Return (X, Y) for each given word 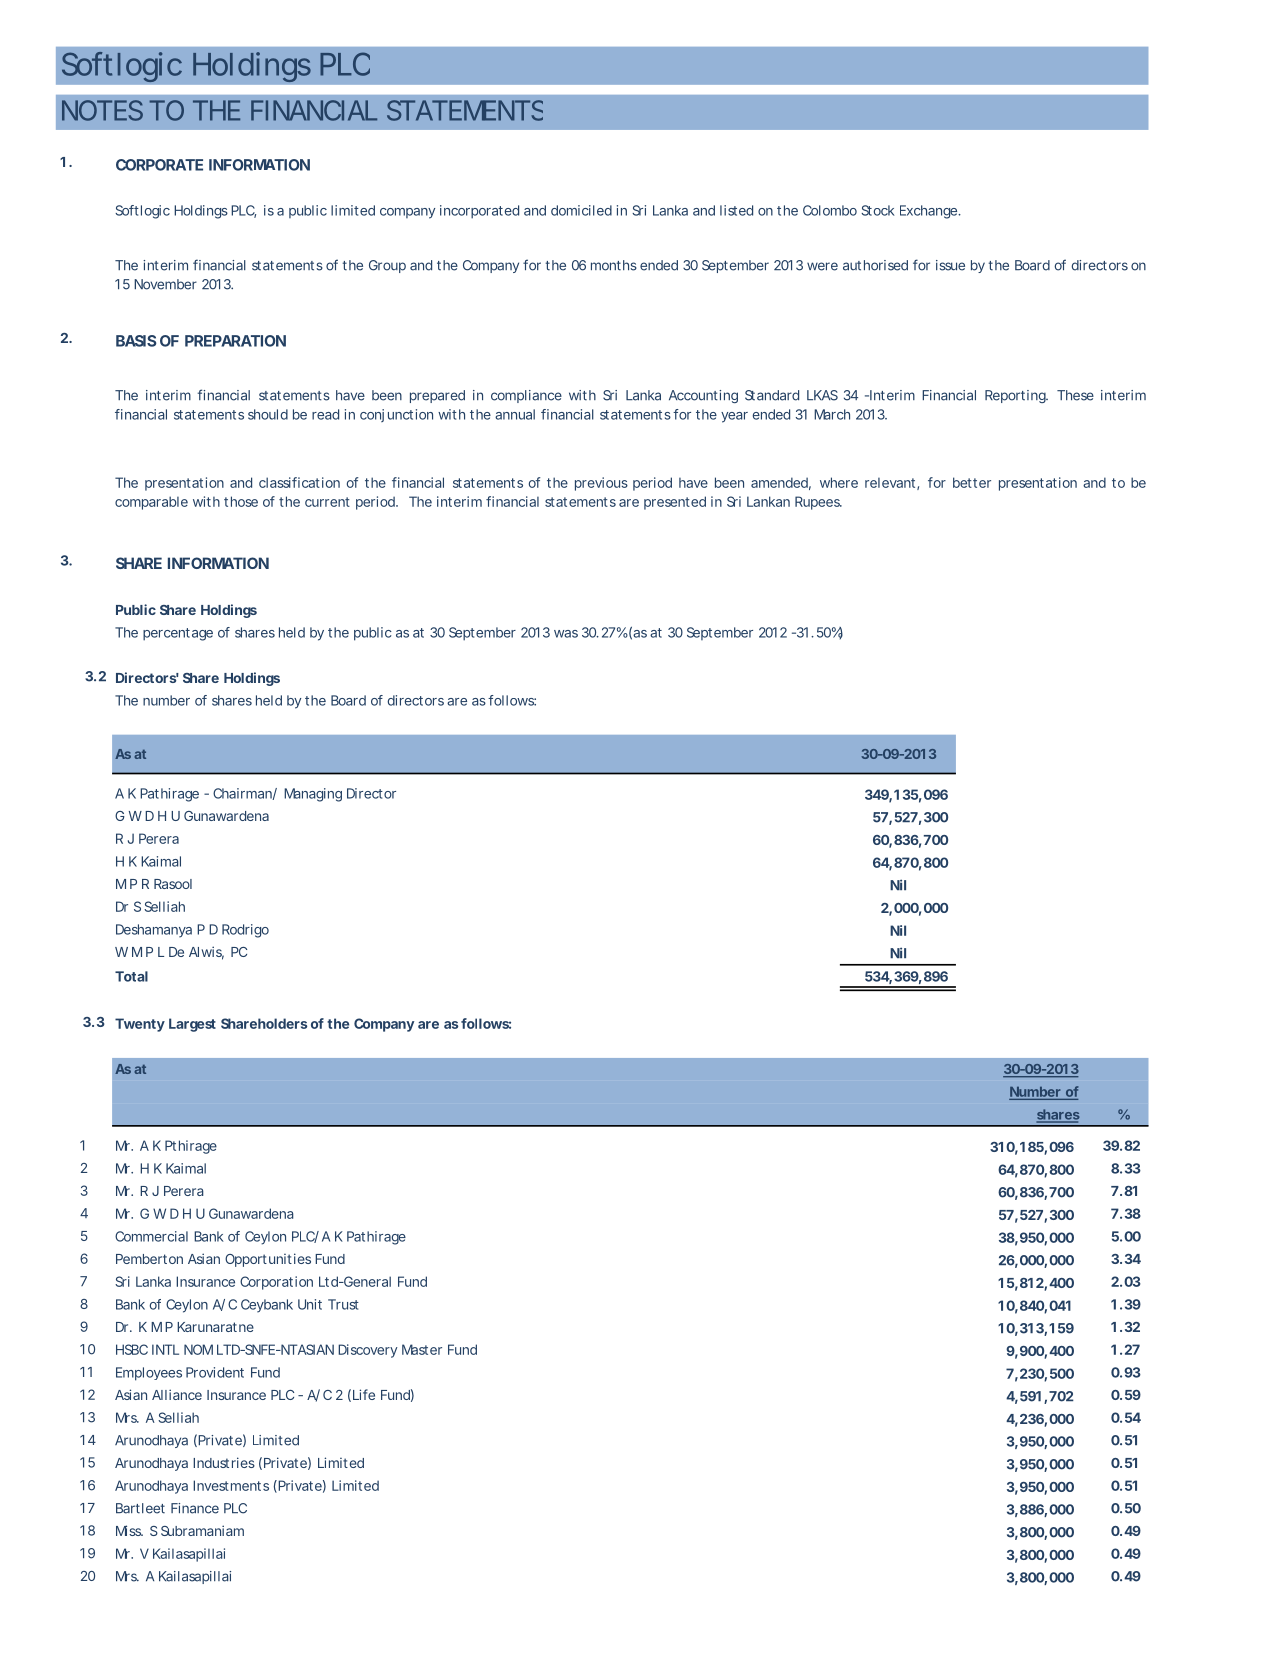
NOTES (102, 110)
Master (422, 1349)
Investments (231, 1485)
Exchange (929, 212)
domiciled (581, 210)
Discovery (368, 1351)
